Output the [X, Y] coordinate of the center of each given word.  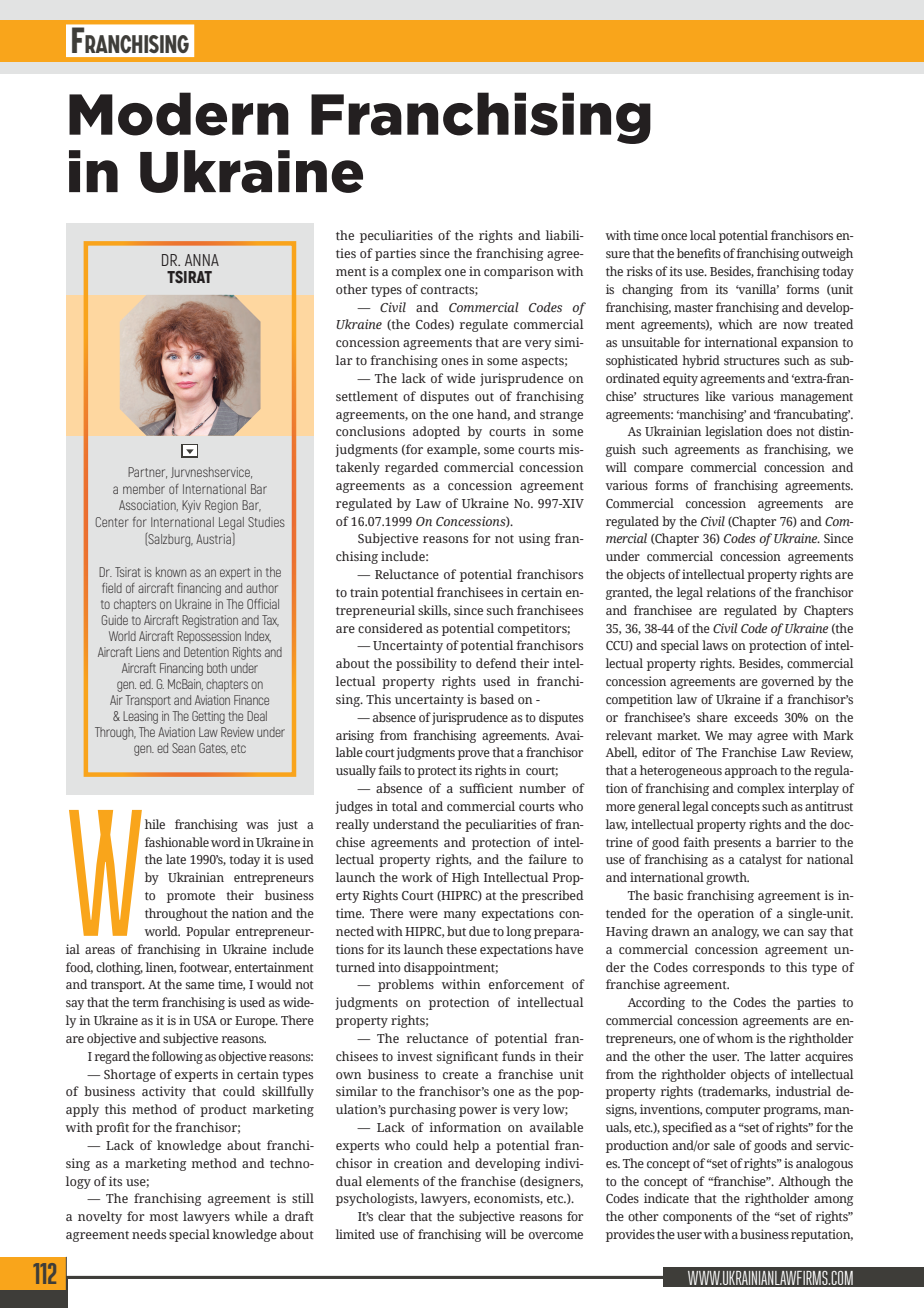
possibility [426, 664]
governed [787, 682]
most [164, 1217]
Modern [179, 114]
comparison [519, 272]
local [703, 235]
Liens [148, 652]
